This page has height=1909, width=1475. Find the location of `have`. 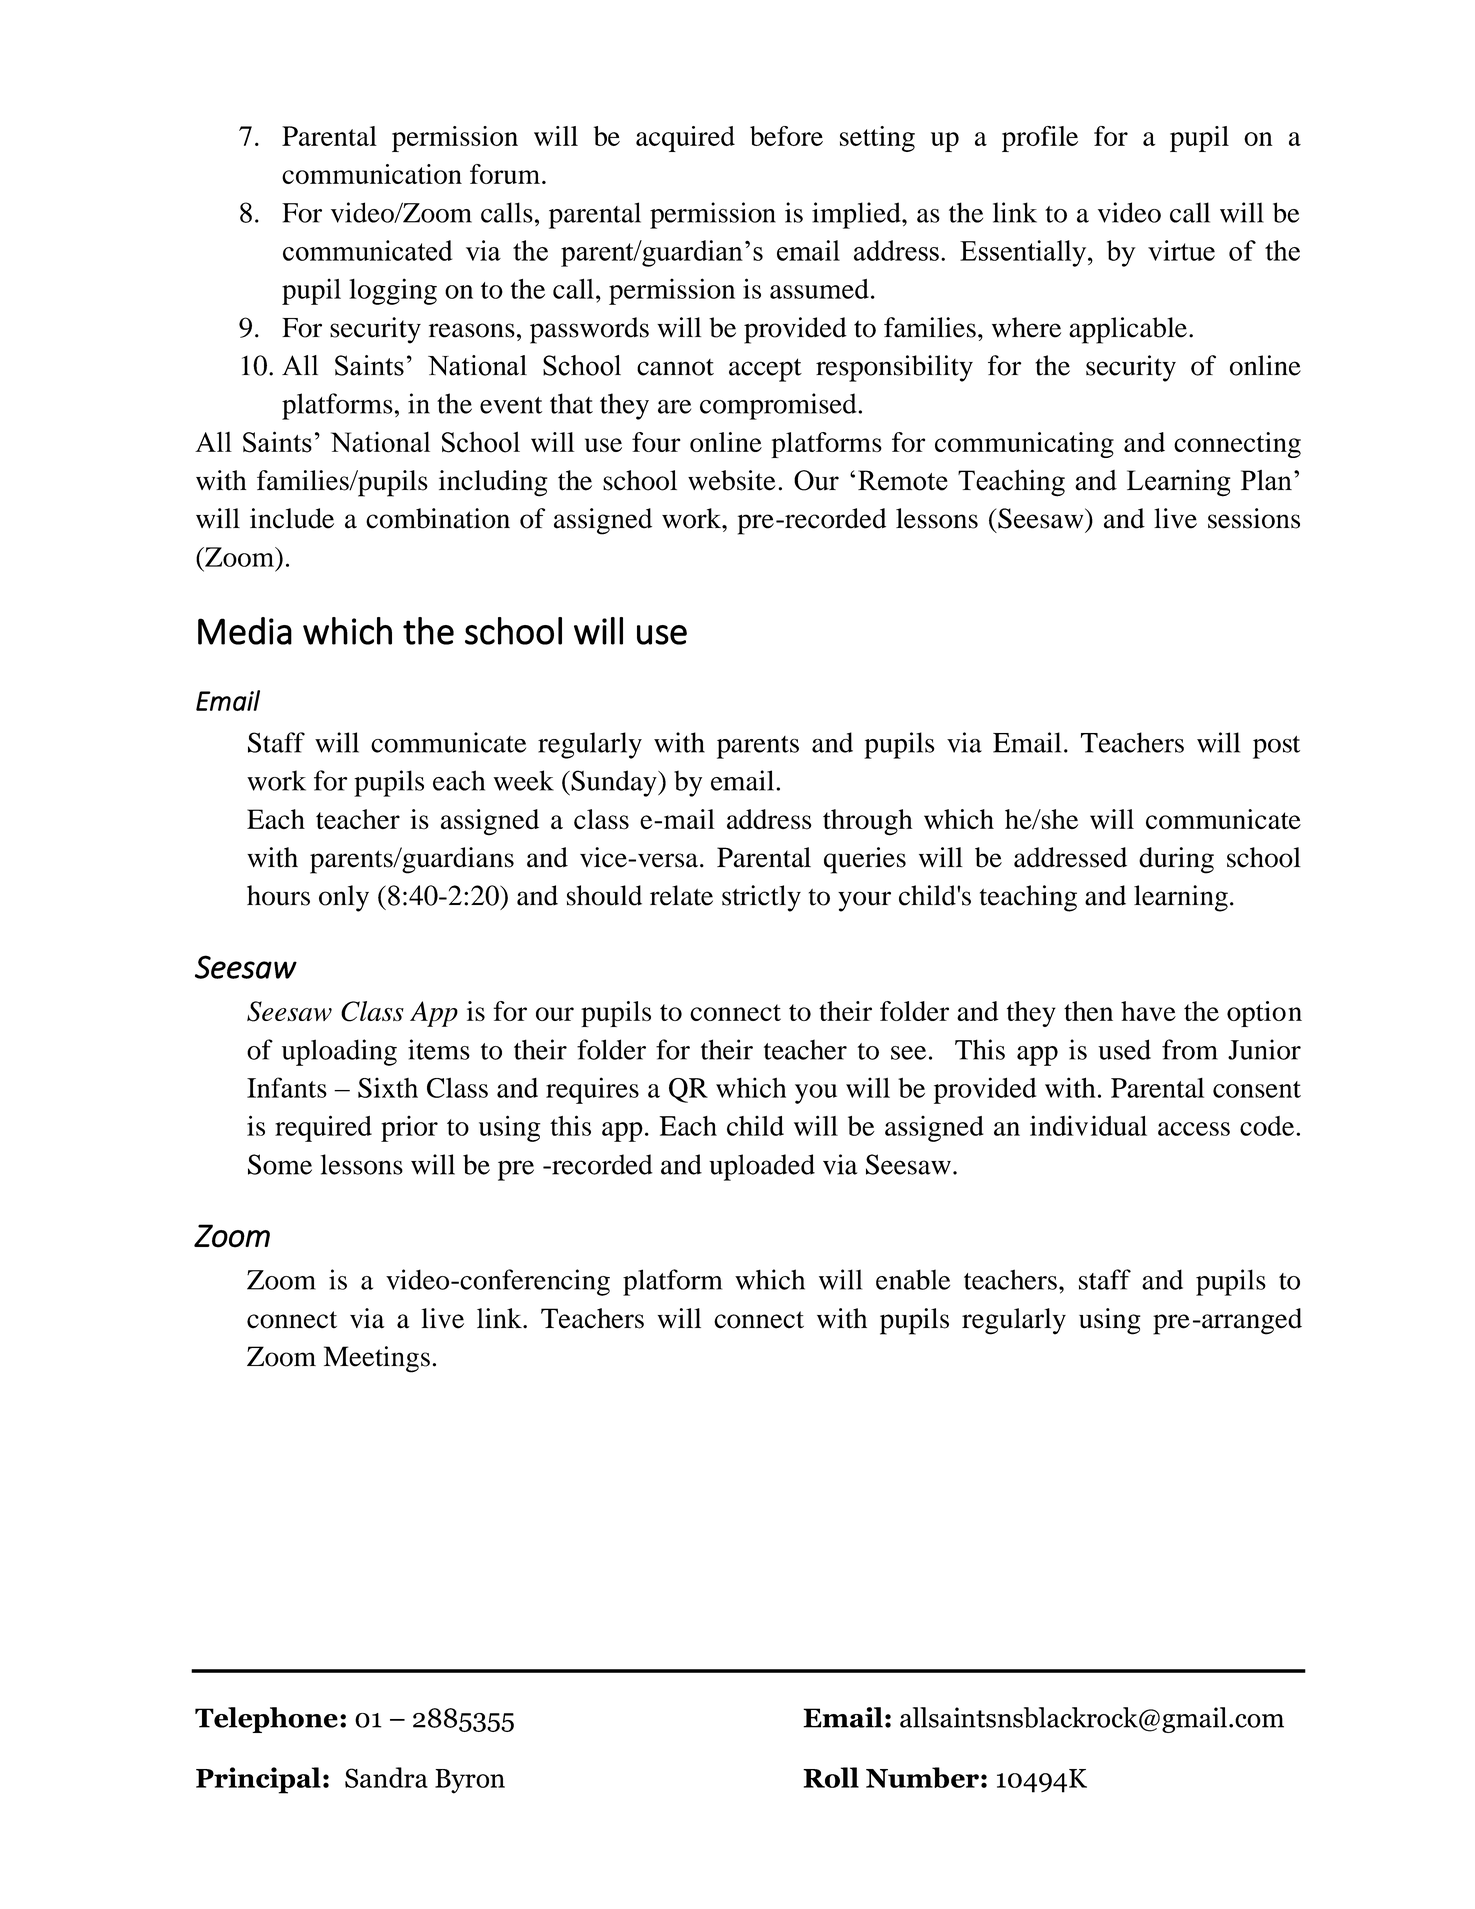

have is located at coordinates (1148, 1011).
